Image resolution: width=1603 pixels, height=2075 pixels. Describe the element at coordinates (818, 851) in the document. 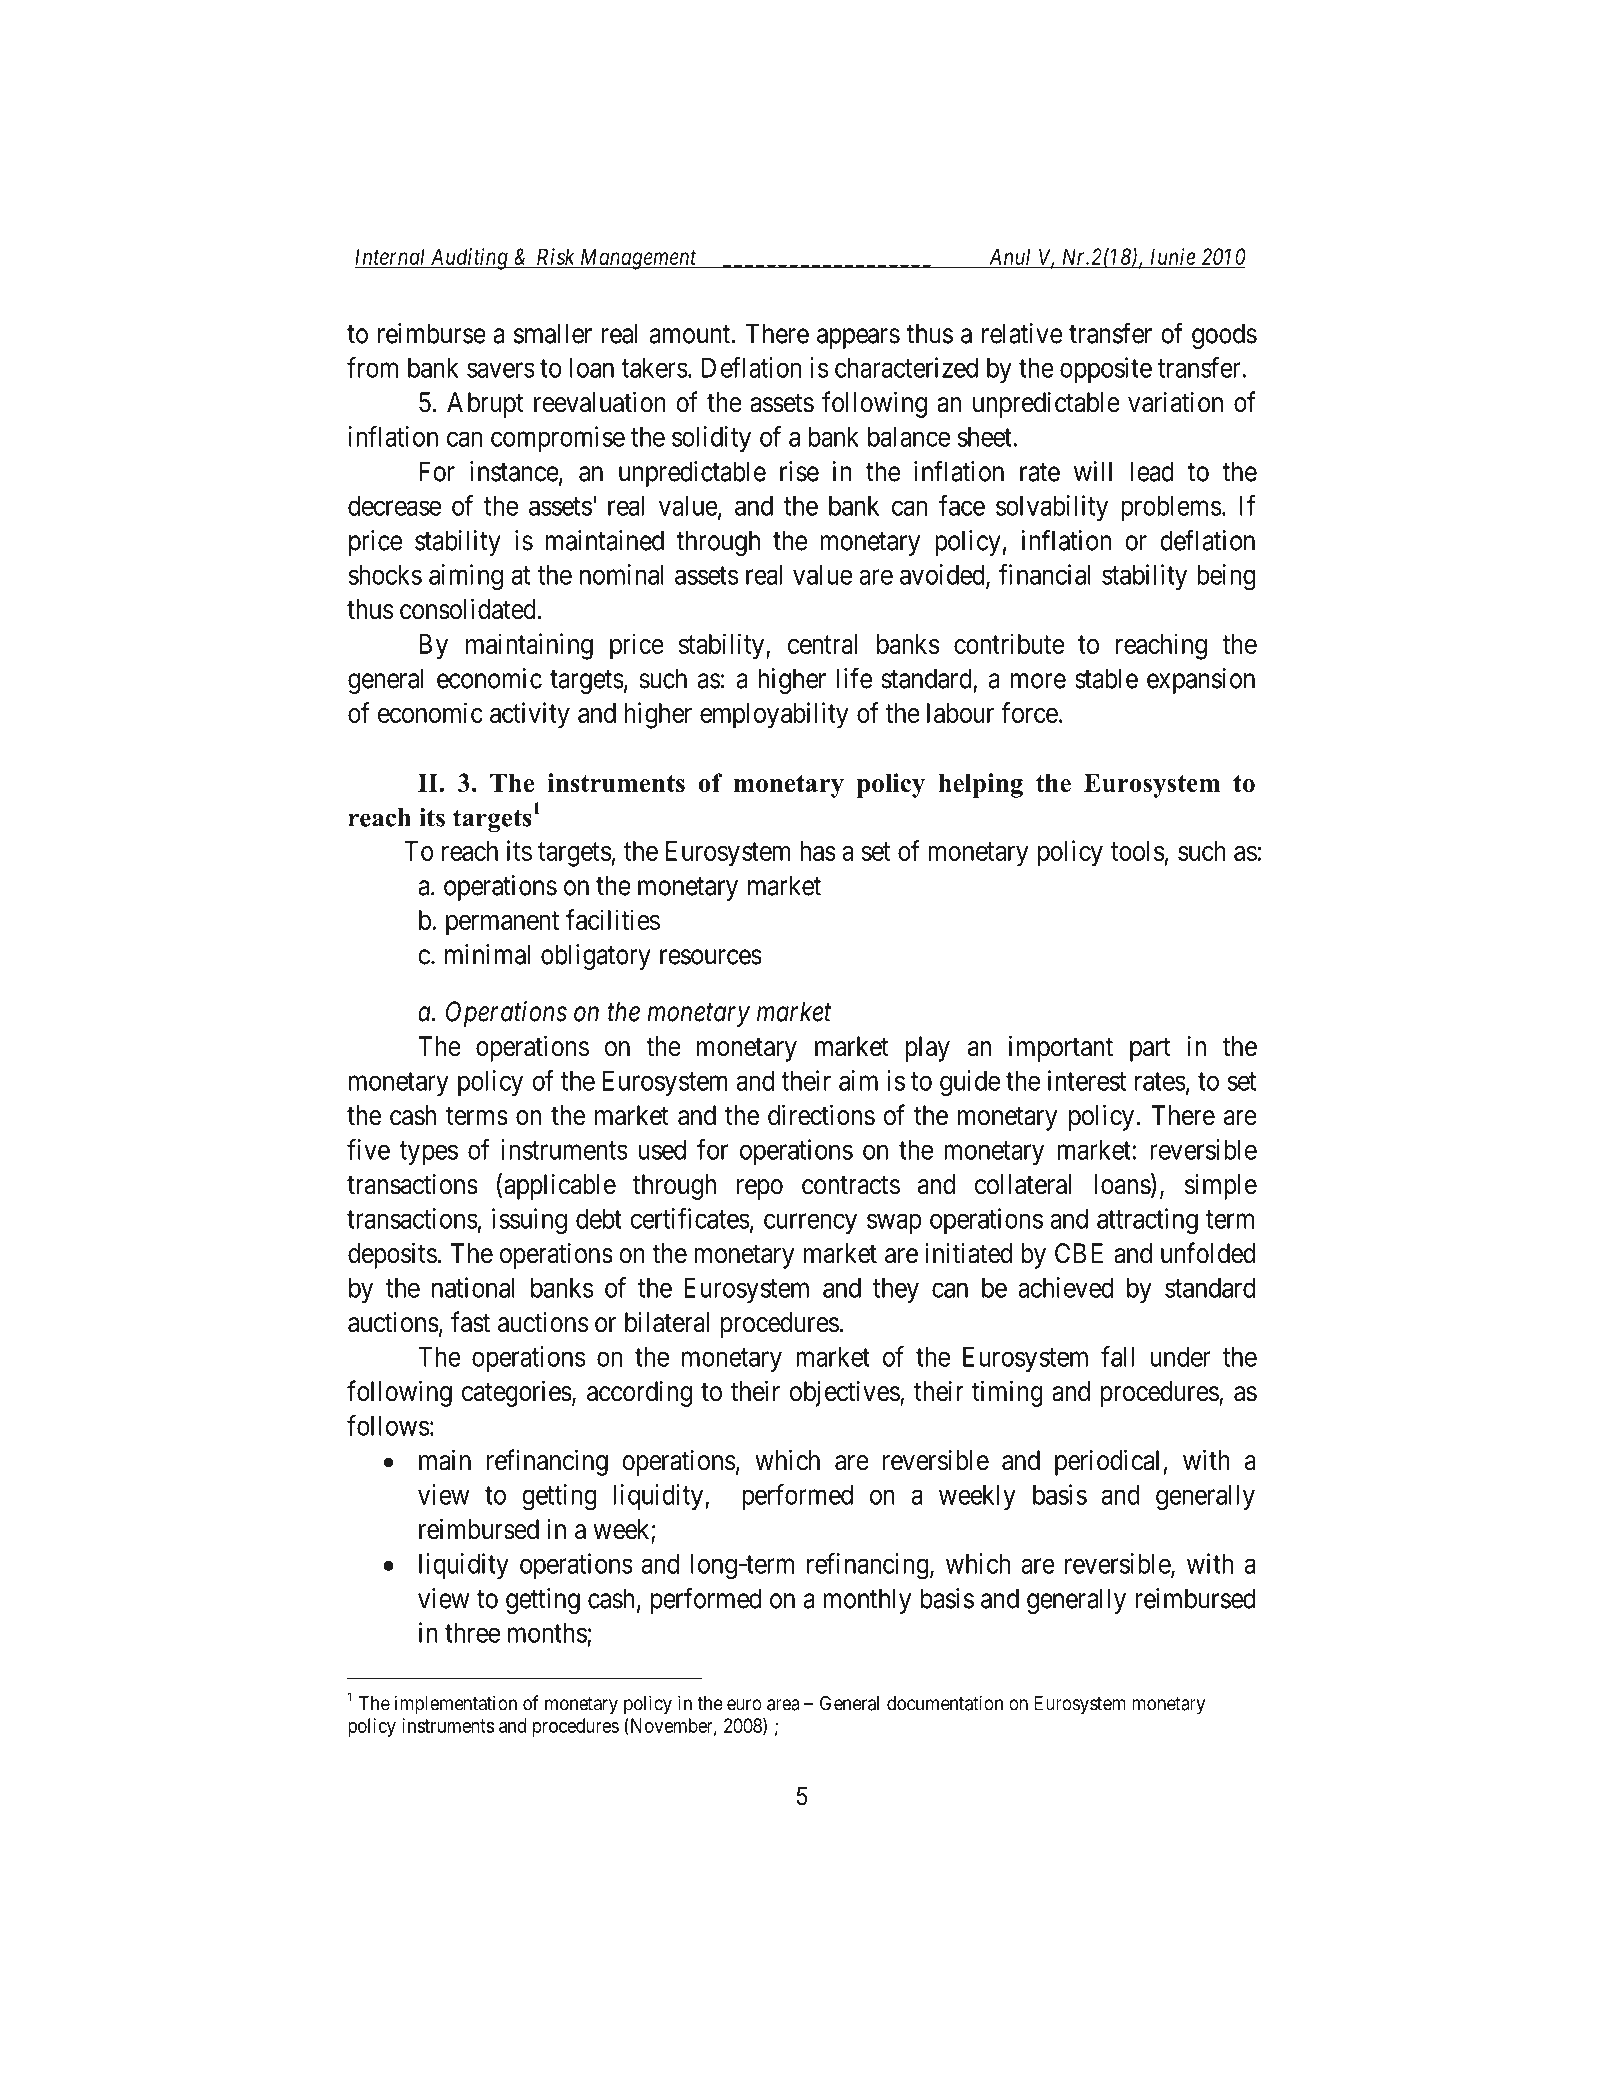

I see `has` at that location.
